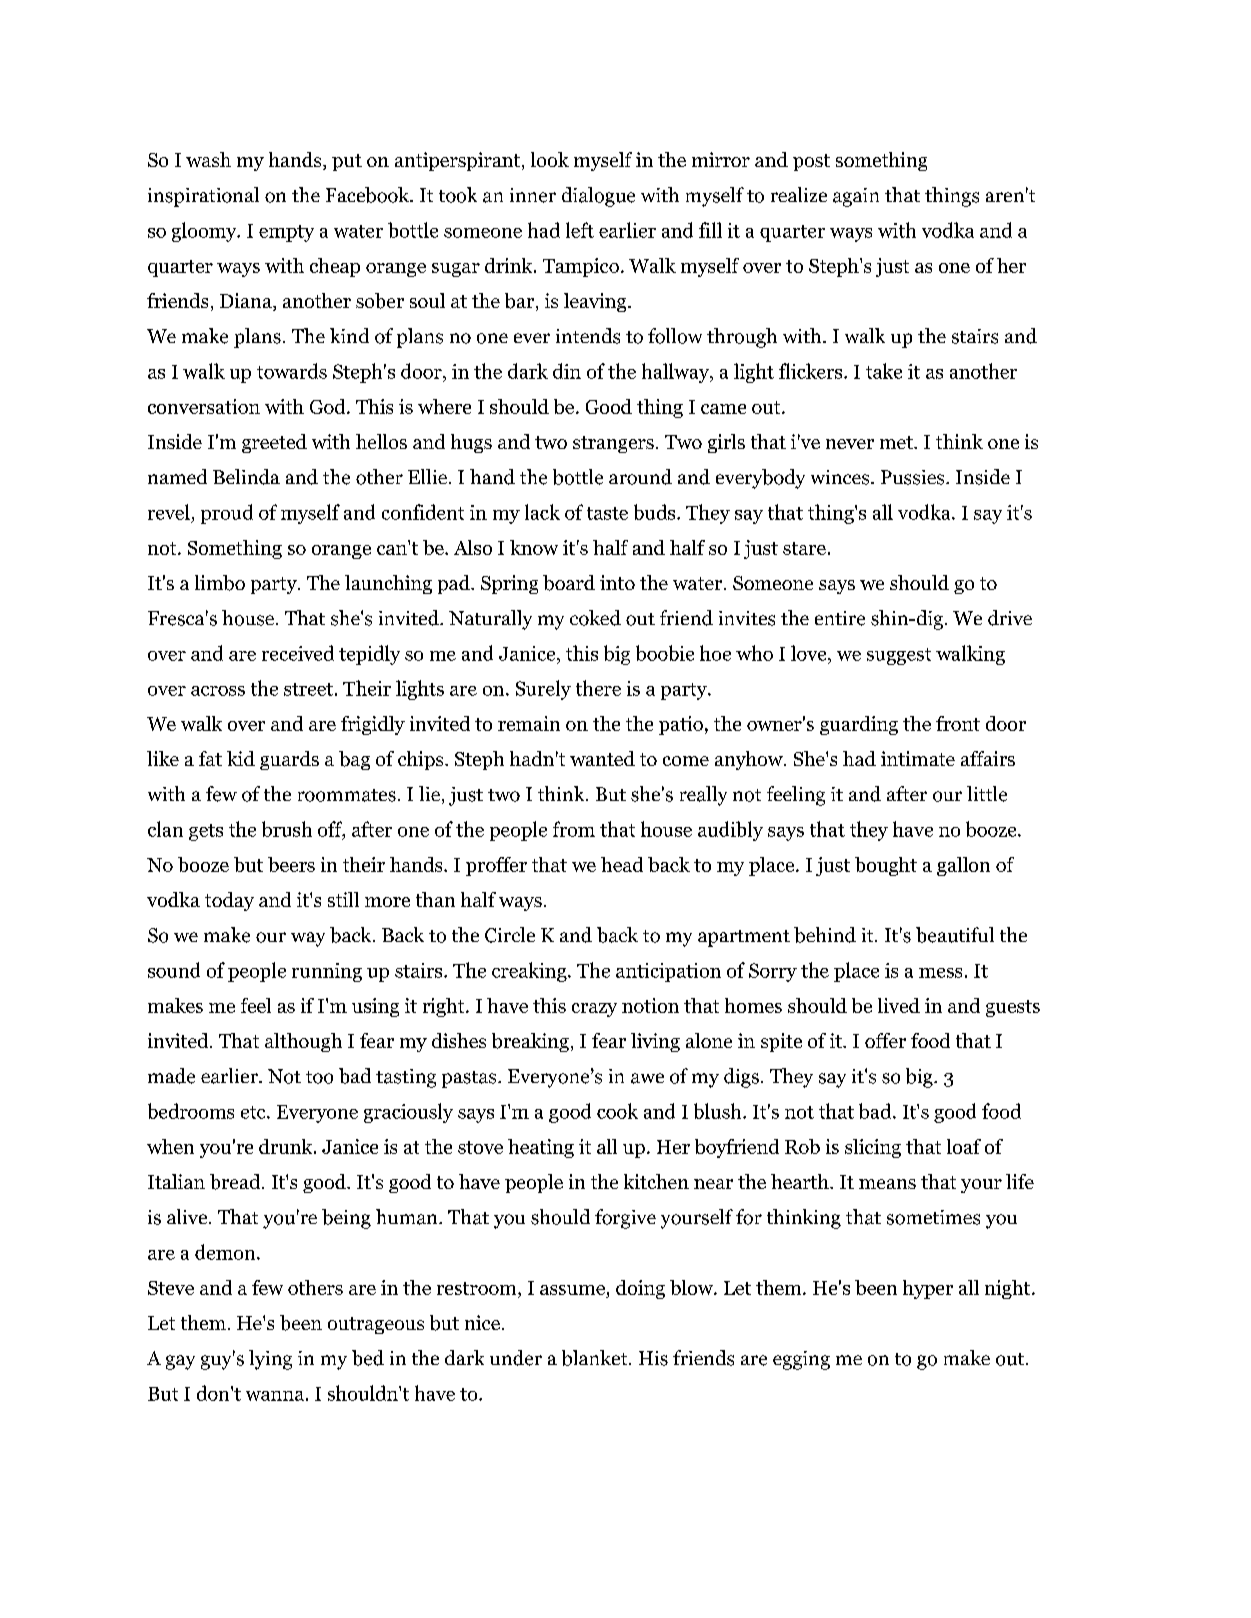 The height and width of the document is (1618, 1251). What do you see at coordinates (899, 1005) in the document?
I see `lived` at bounding box center [899, 1005].
